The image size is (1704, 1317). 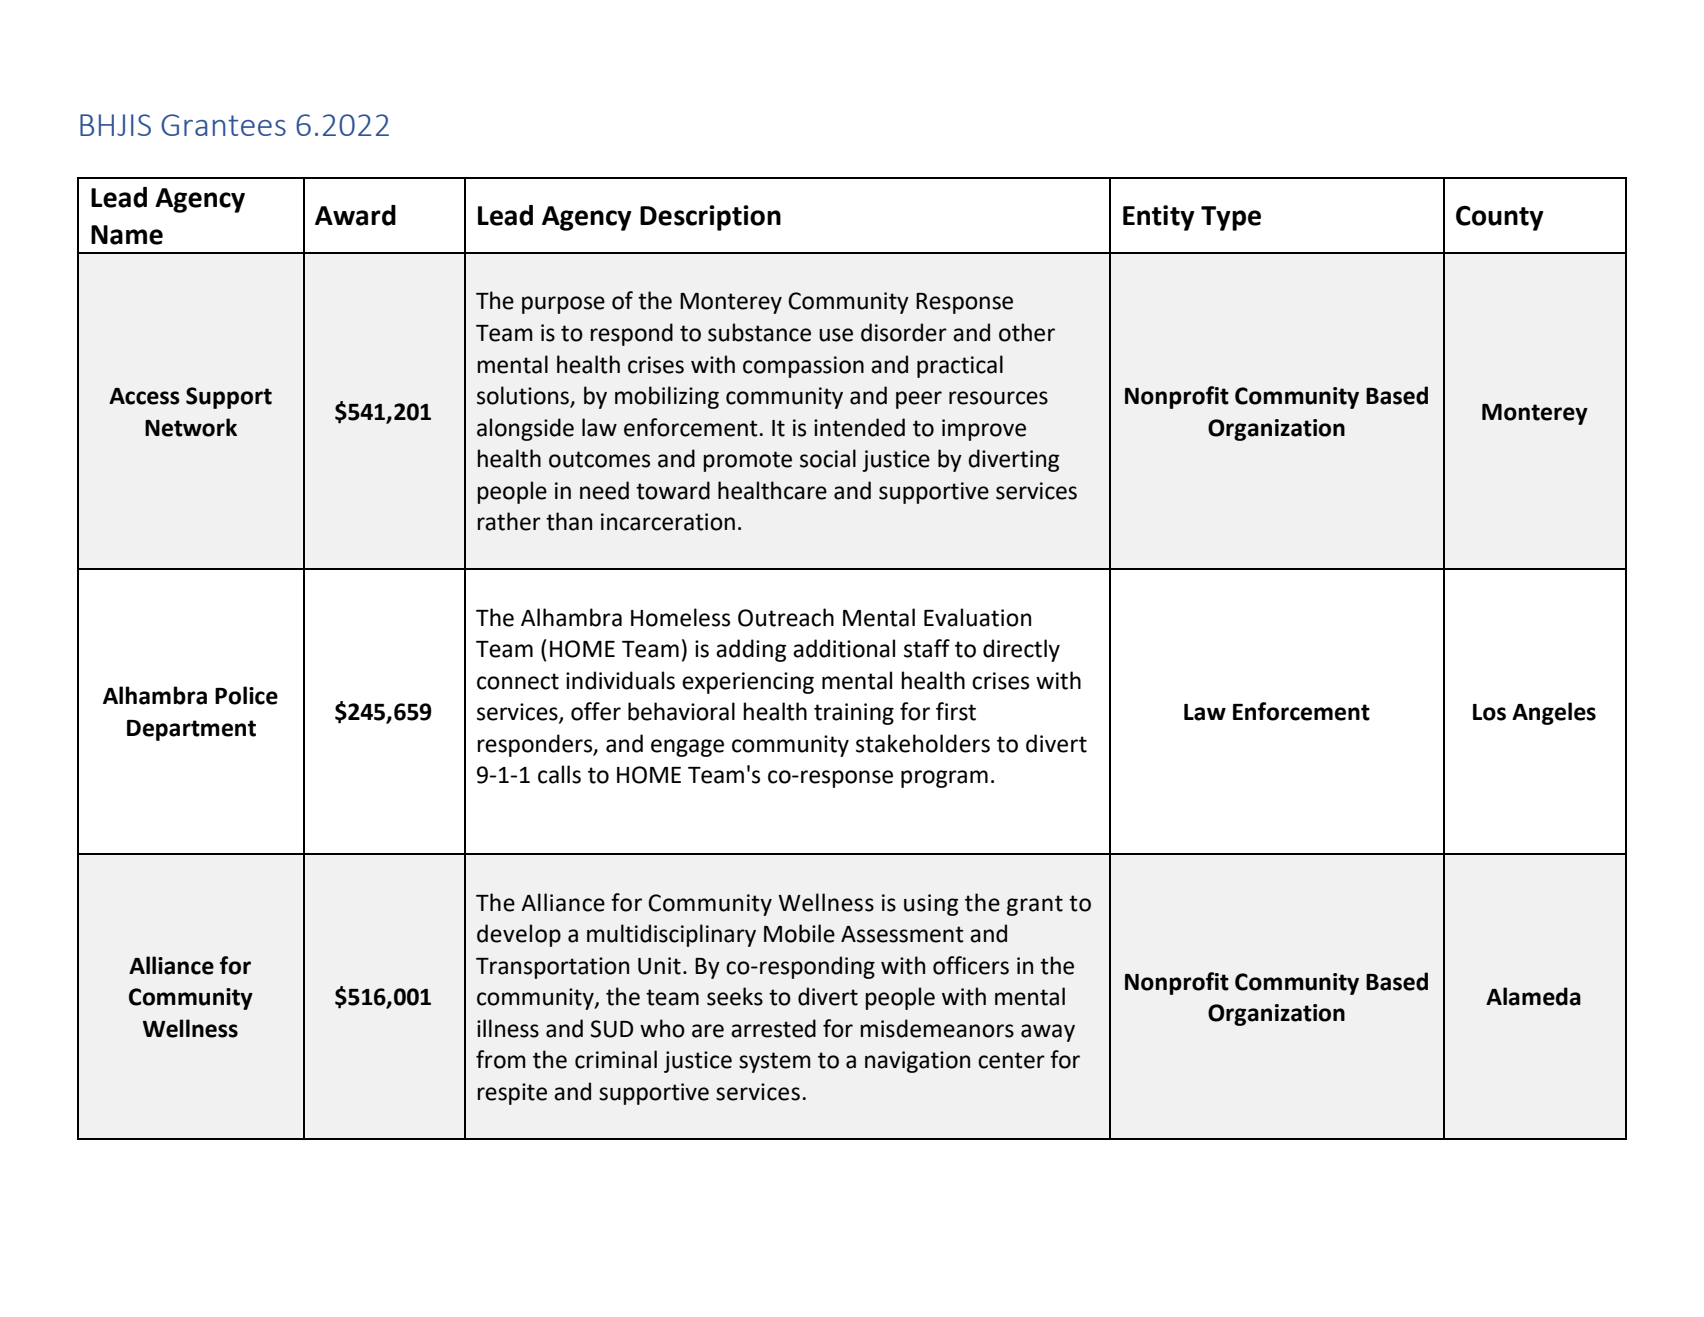 I want to click on Award, so click(x=355, y=215).
